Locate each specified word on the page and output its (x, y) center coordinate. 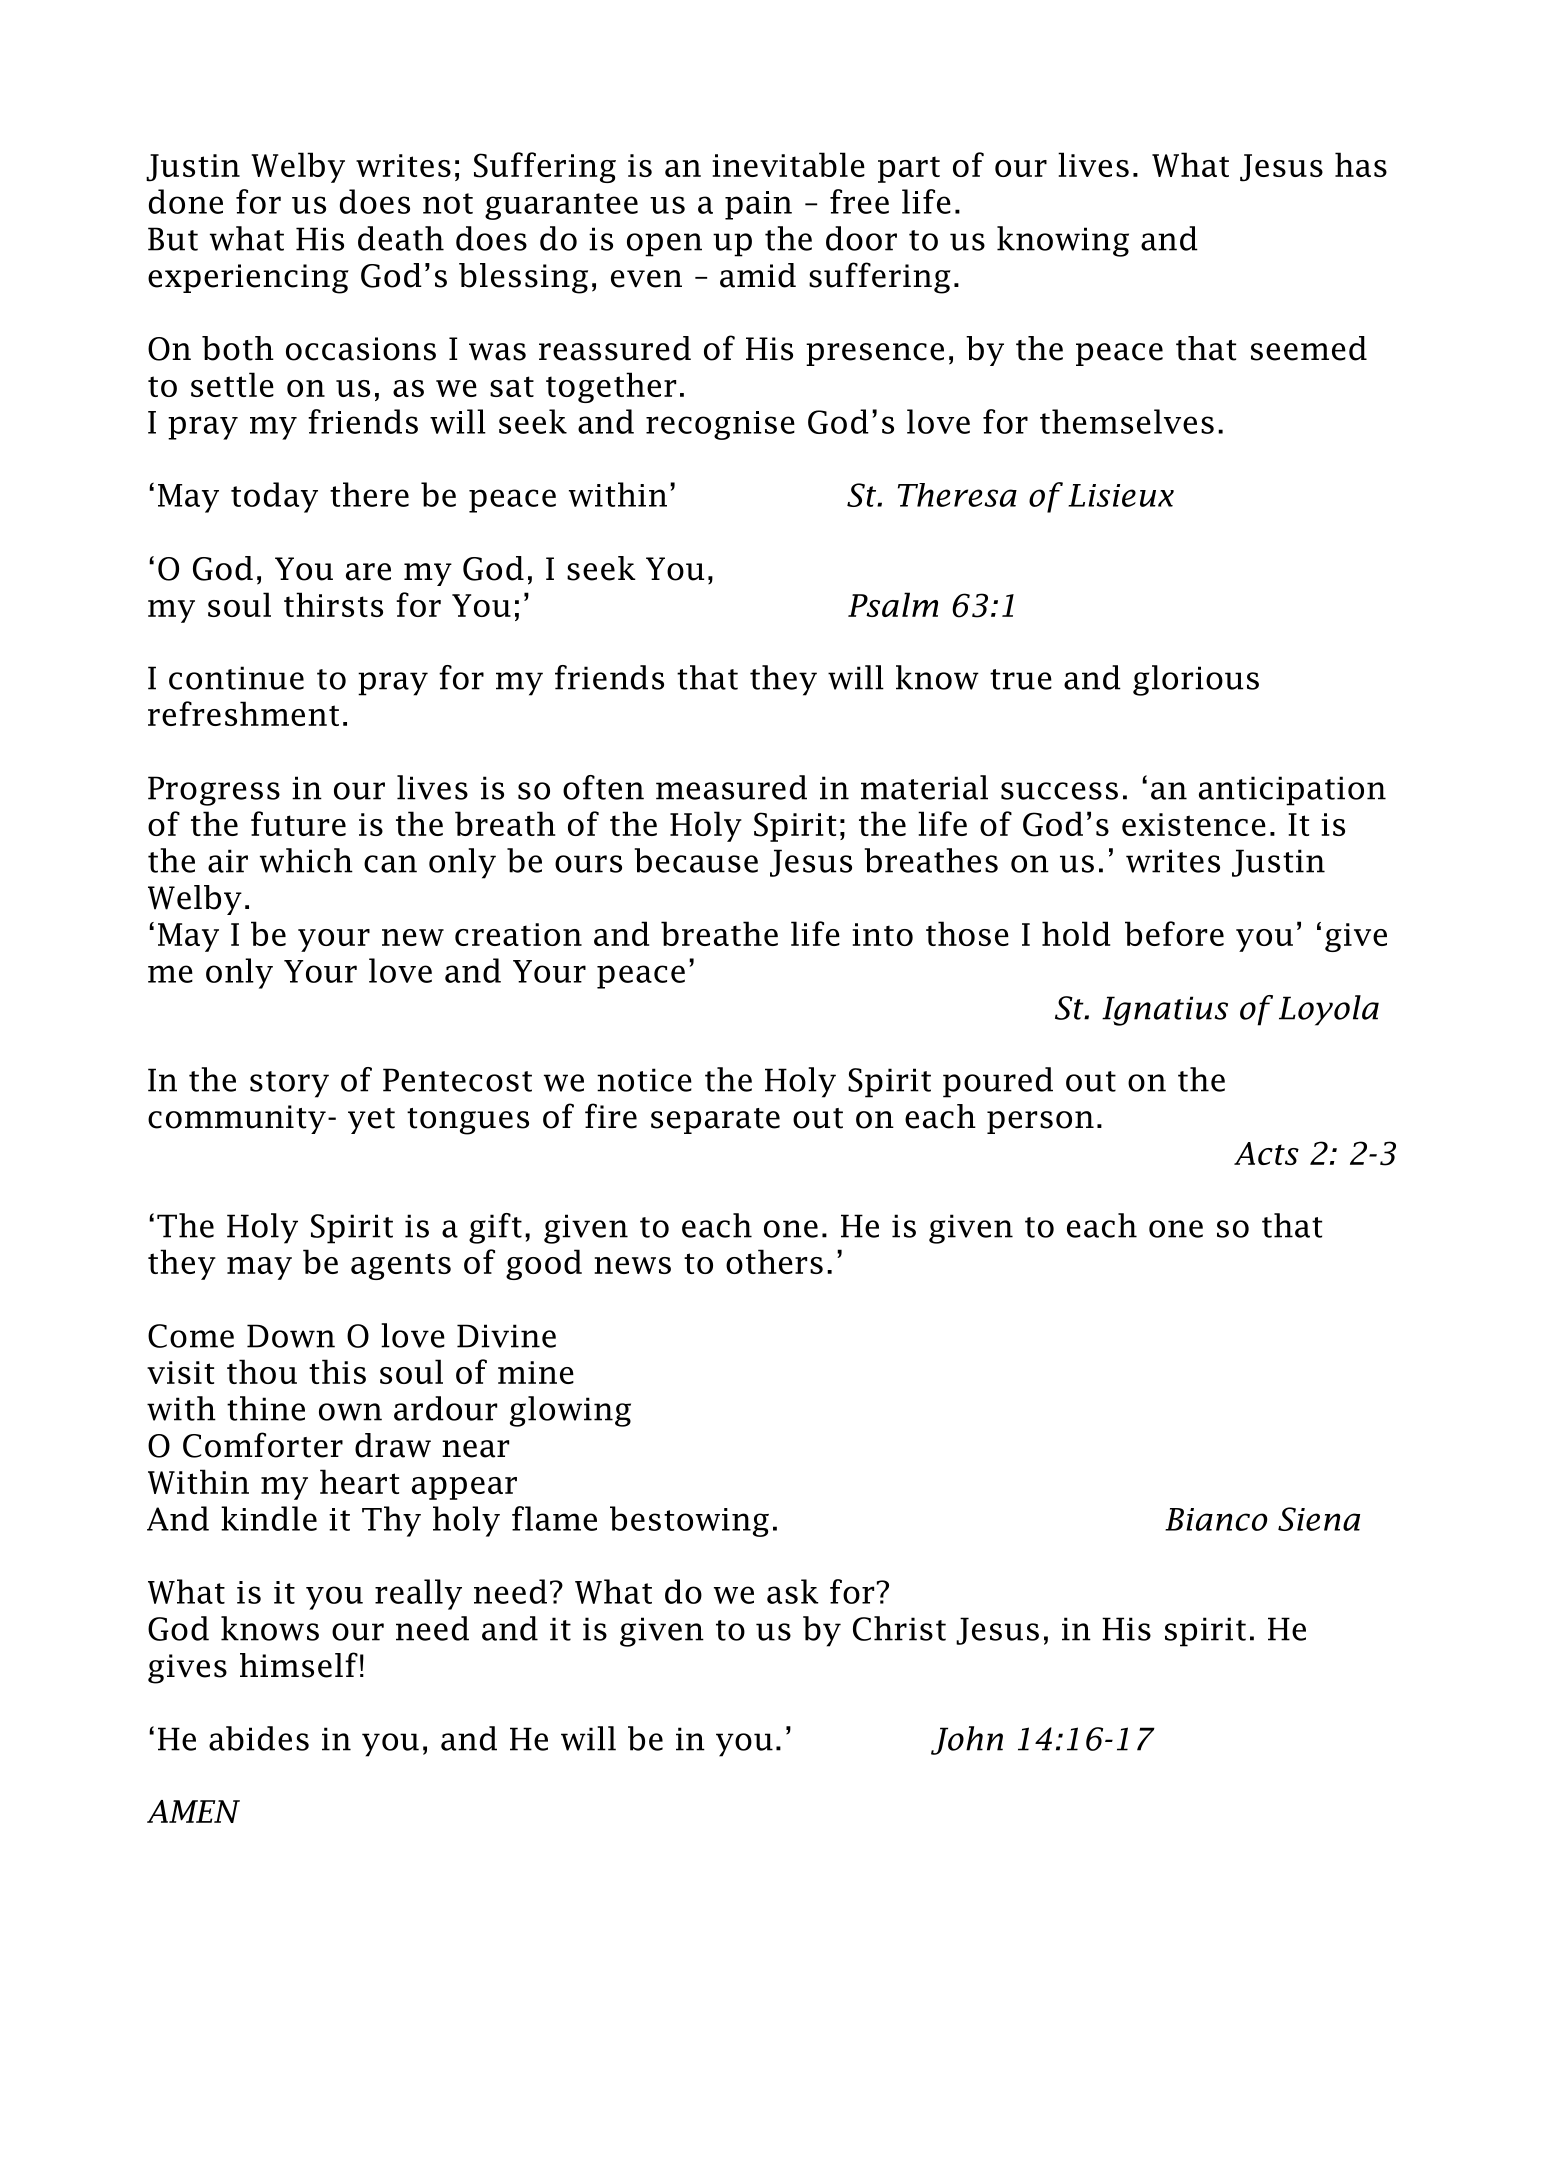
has (1361, 164)
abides (259, 1738)
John (967, 1740)
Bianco (1216, 1519)
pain (758, 205)
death (401, 238)
